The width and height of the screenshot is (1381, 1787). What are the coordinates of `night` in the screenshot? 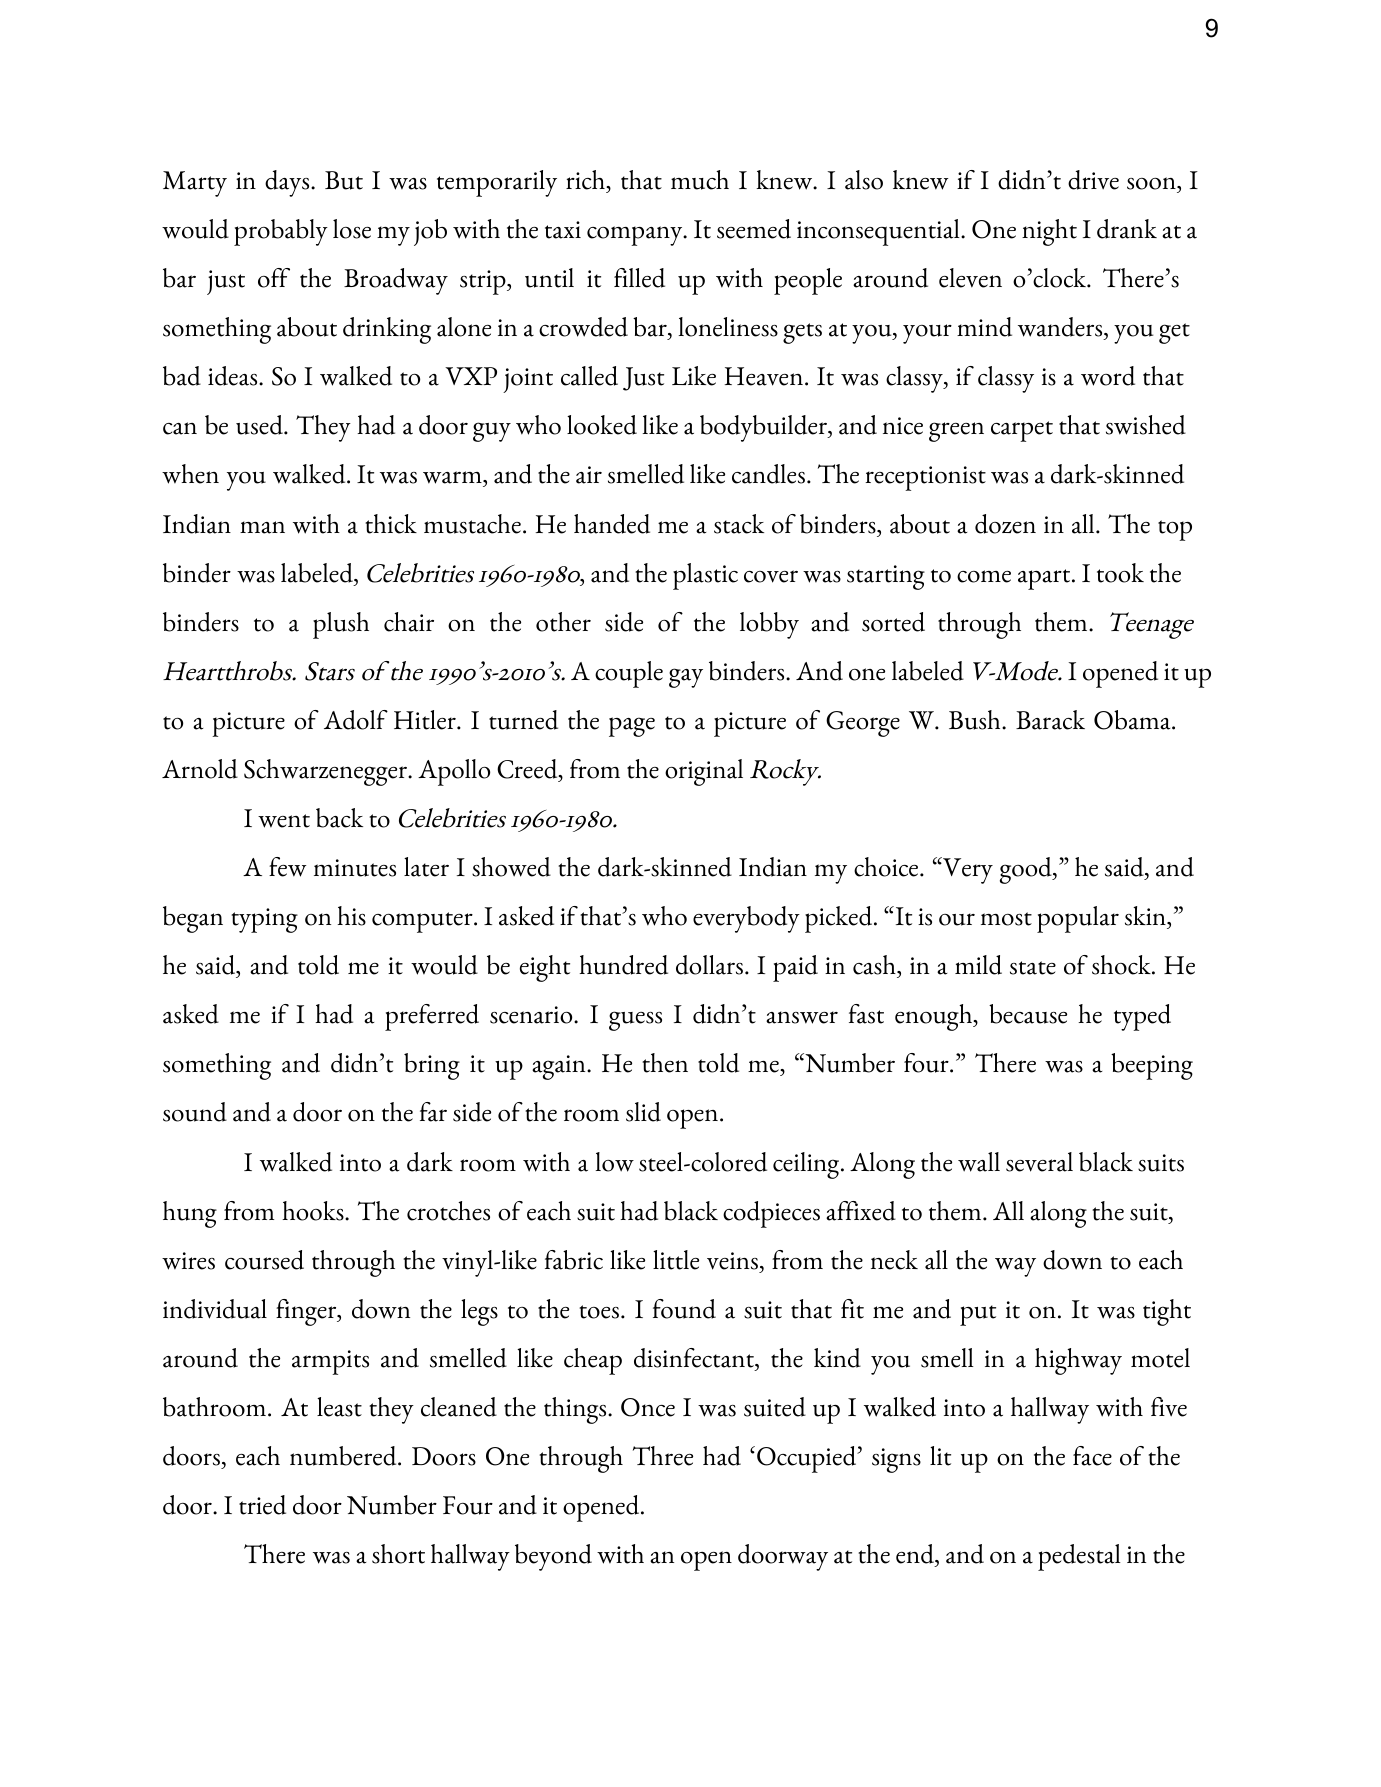 It's located at (1049, 232).
